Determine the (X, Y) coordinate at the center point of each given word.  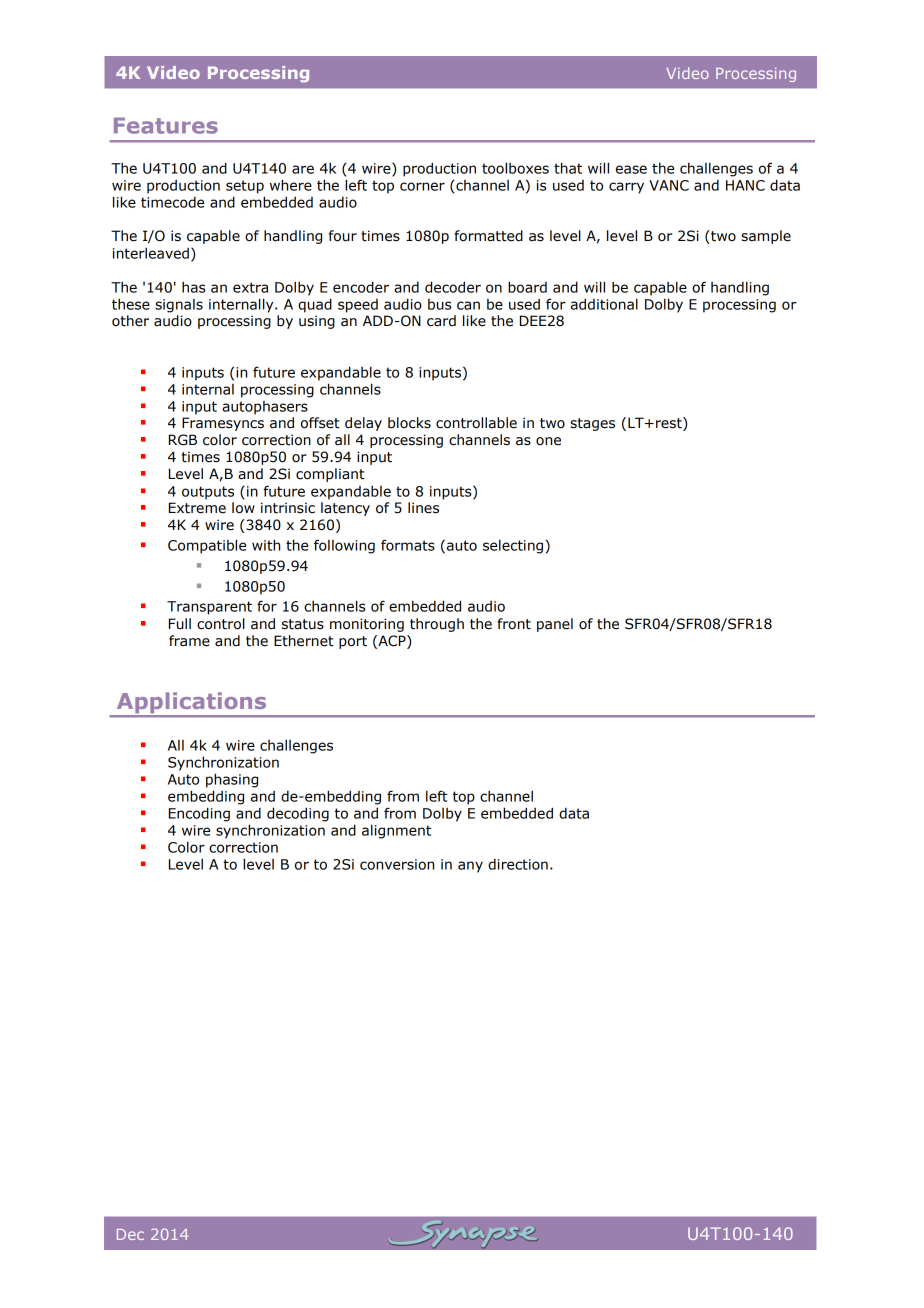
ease (631, 169)
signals (179, 306)
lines (423, 508)
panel (555, 625)
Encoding (199, 814)
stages (592, 424)
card (441, 321)
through (437, 625)
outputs (208, 493)
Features (166, 125)
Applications (191, 704)
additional (604, 304)
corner (422, 186)
